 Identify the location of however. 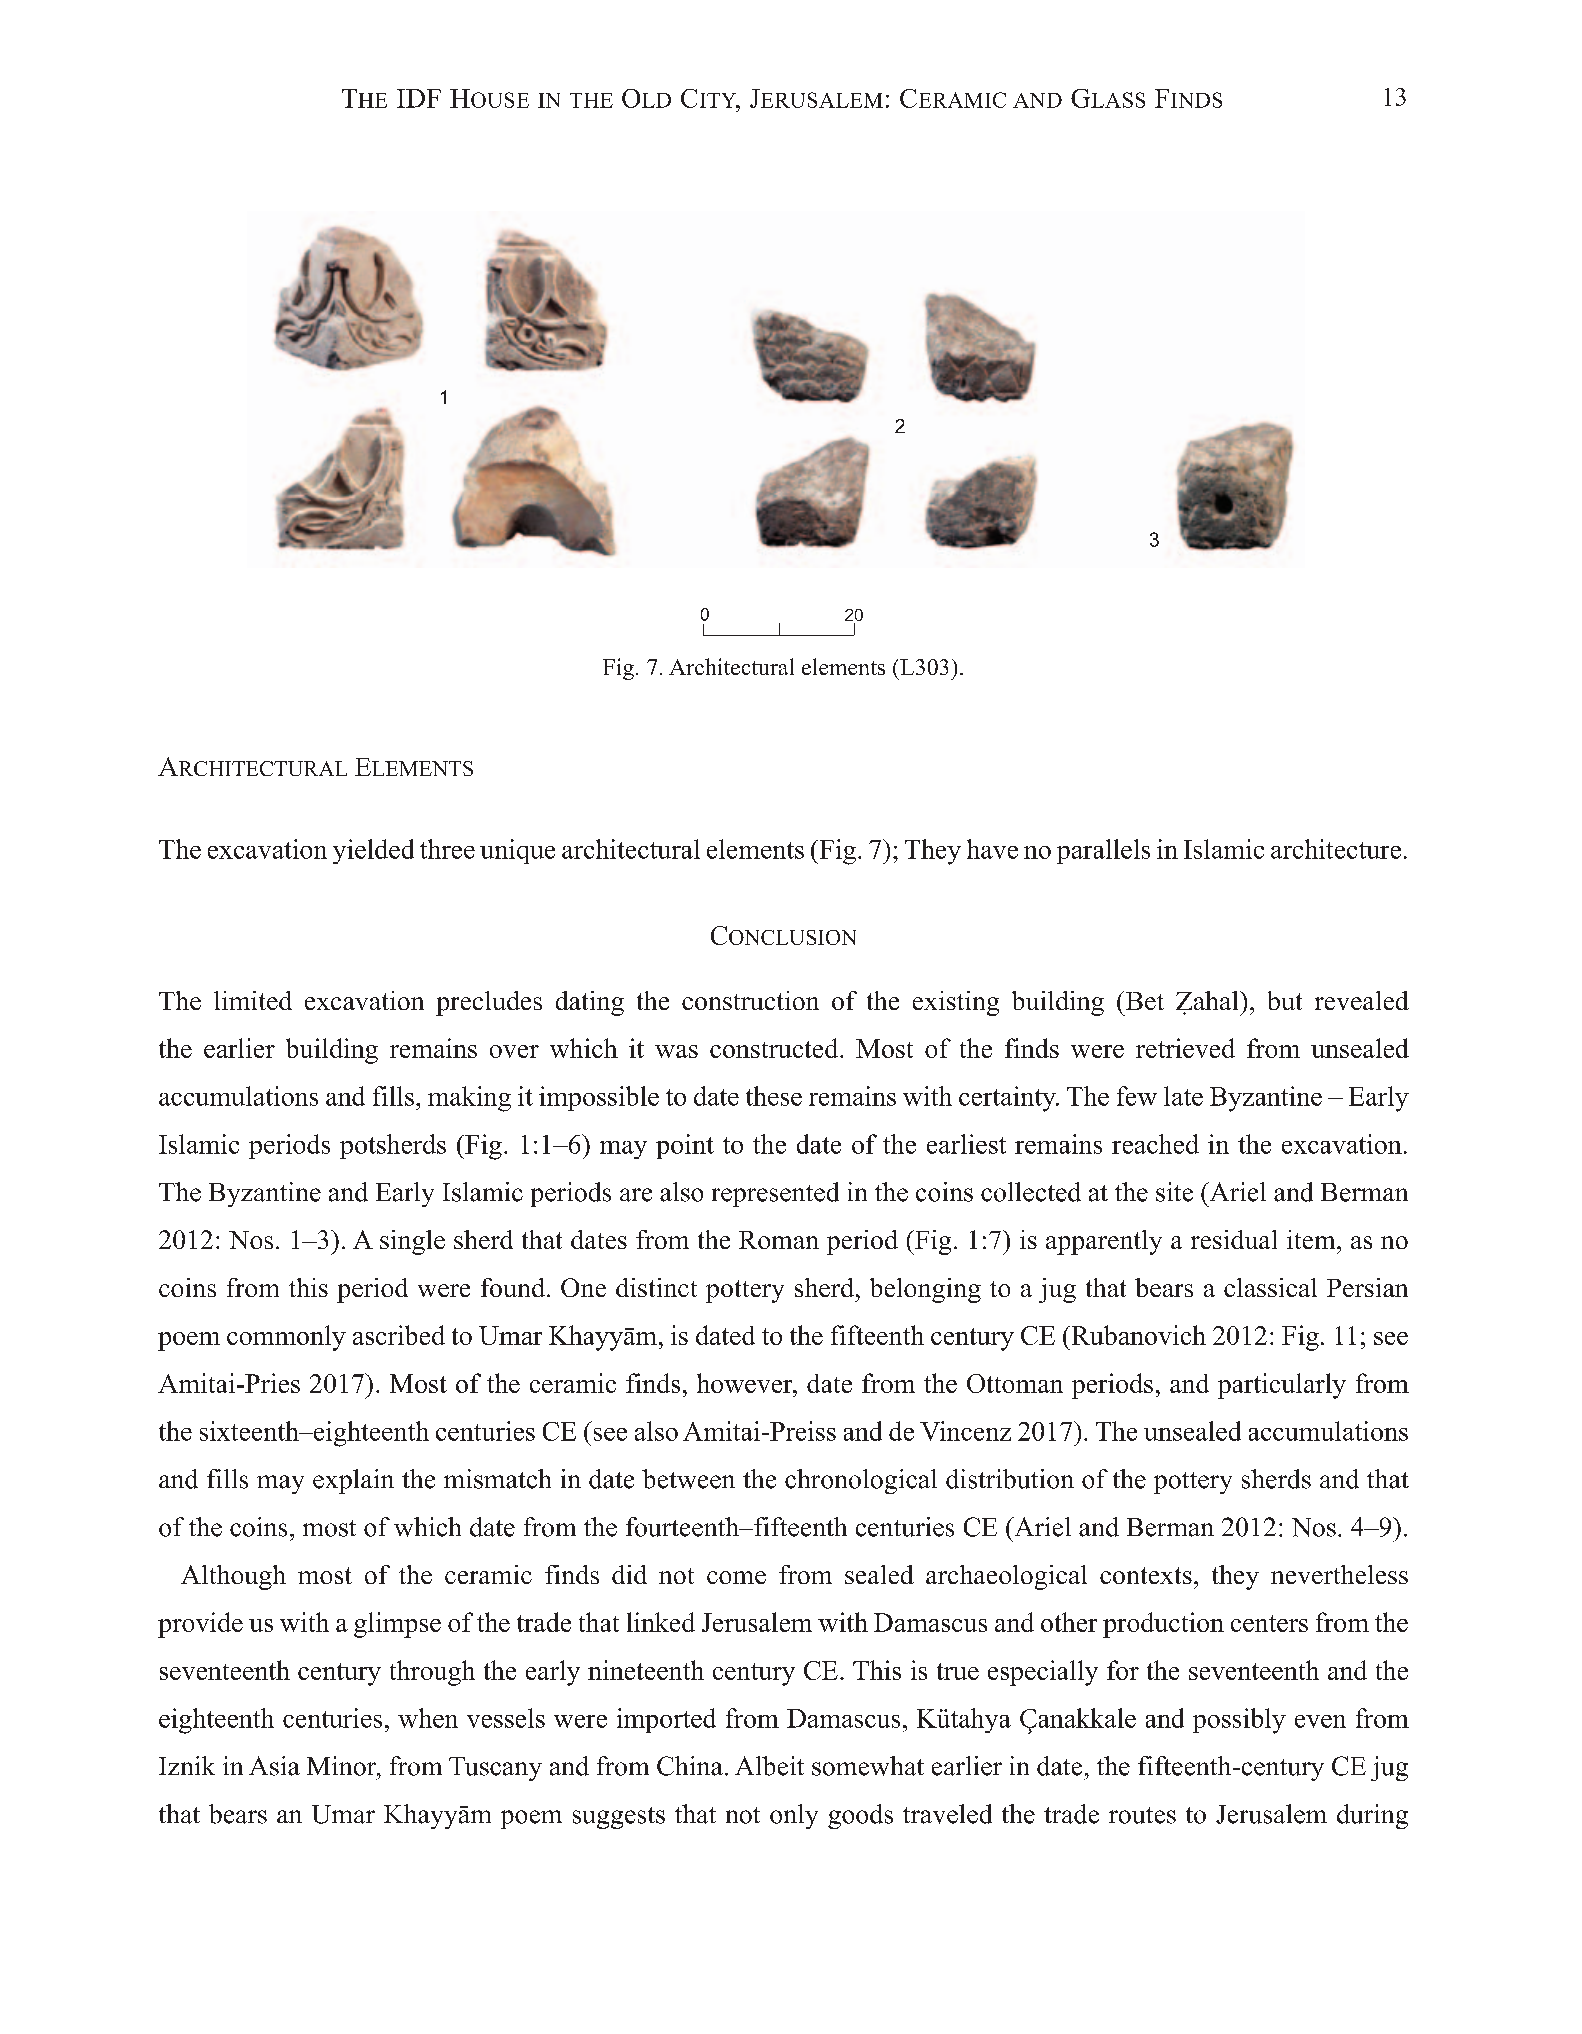
(746, 1383).
